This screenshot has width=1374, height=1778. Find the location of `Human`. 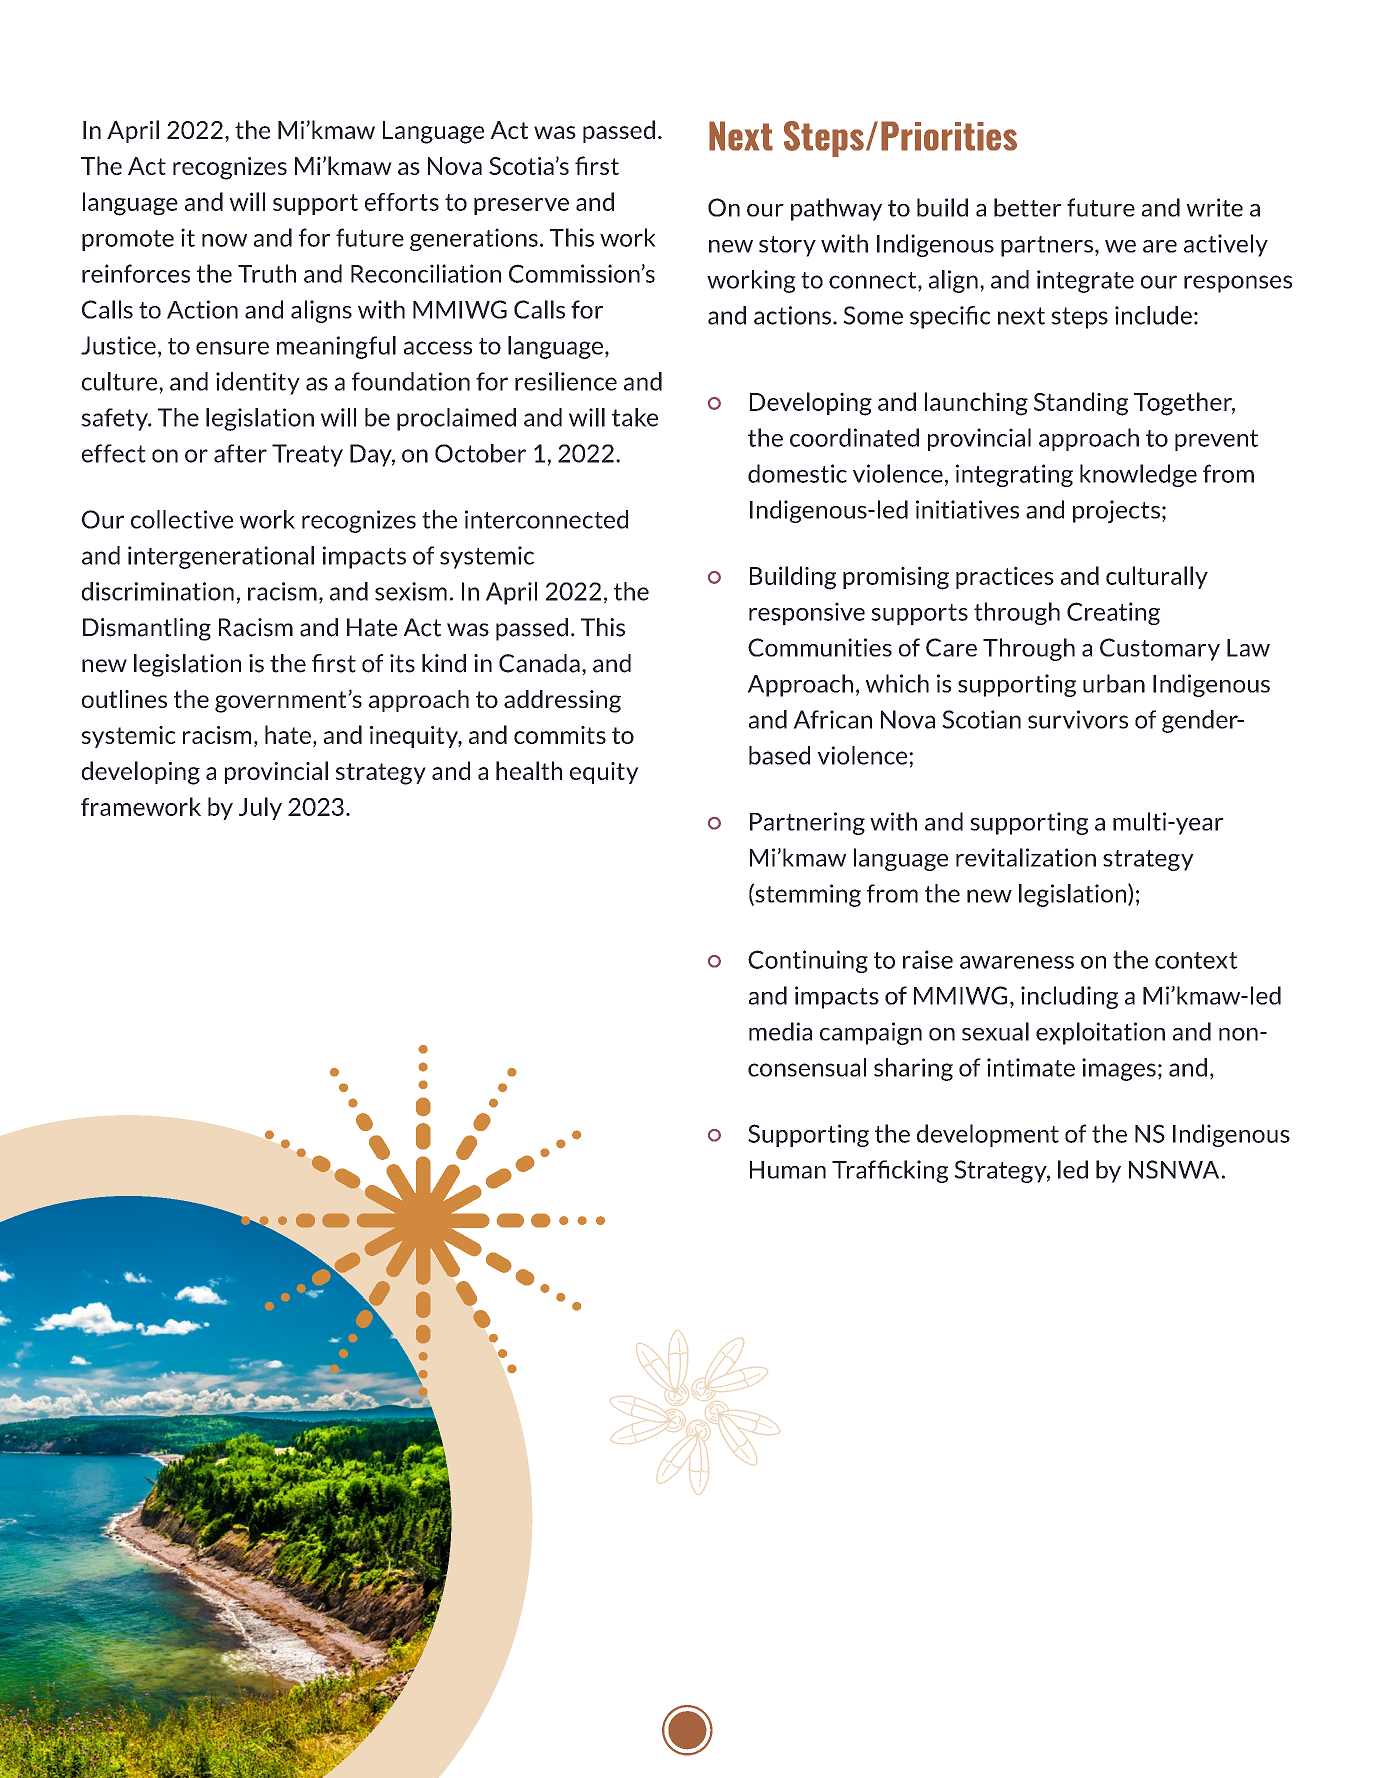

Human is located at coordinates (788, 1170).
